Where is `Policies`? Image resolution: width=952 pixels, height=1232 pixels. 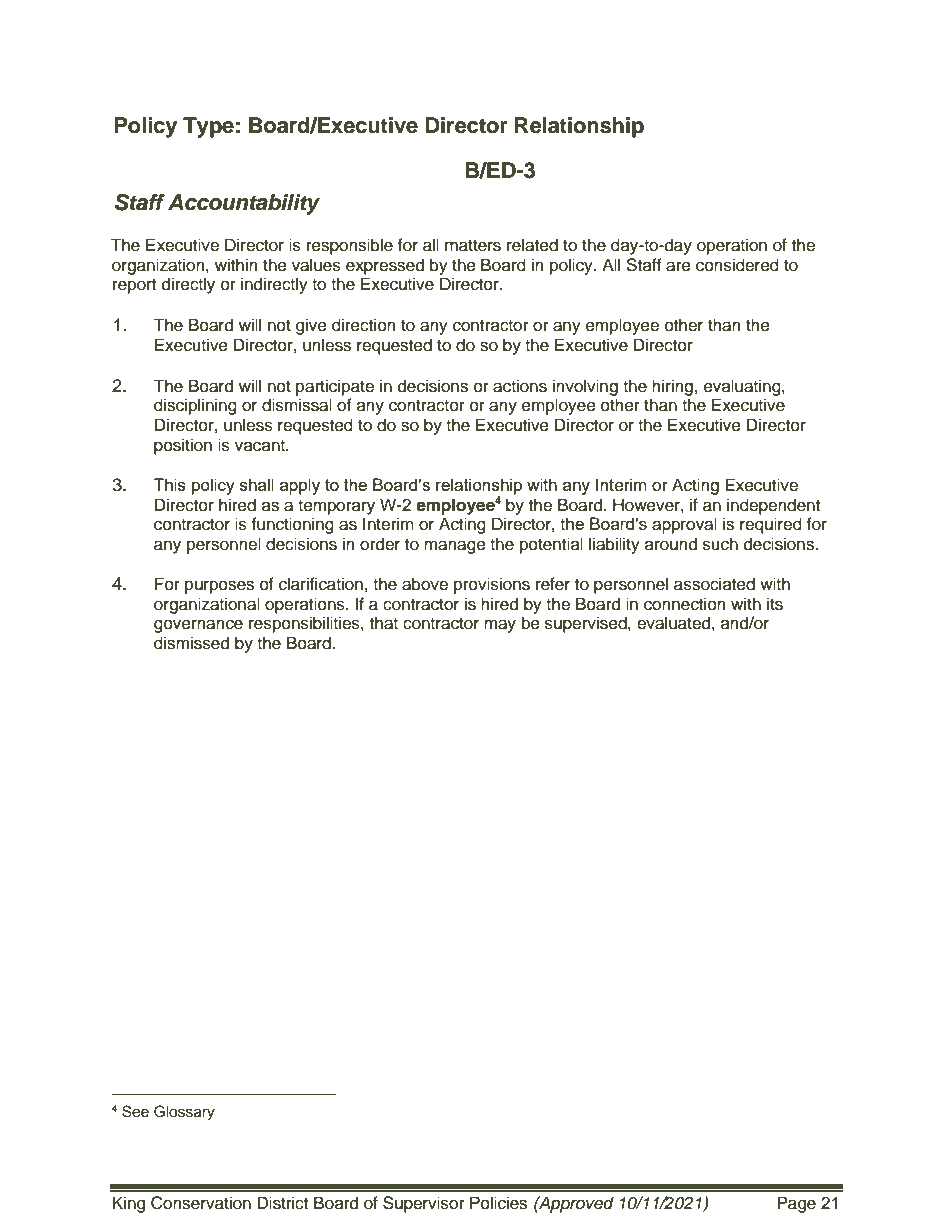 Policies is located at coordinates (498, 1203).
